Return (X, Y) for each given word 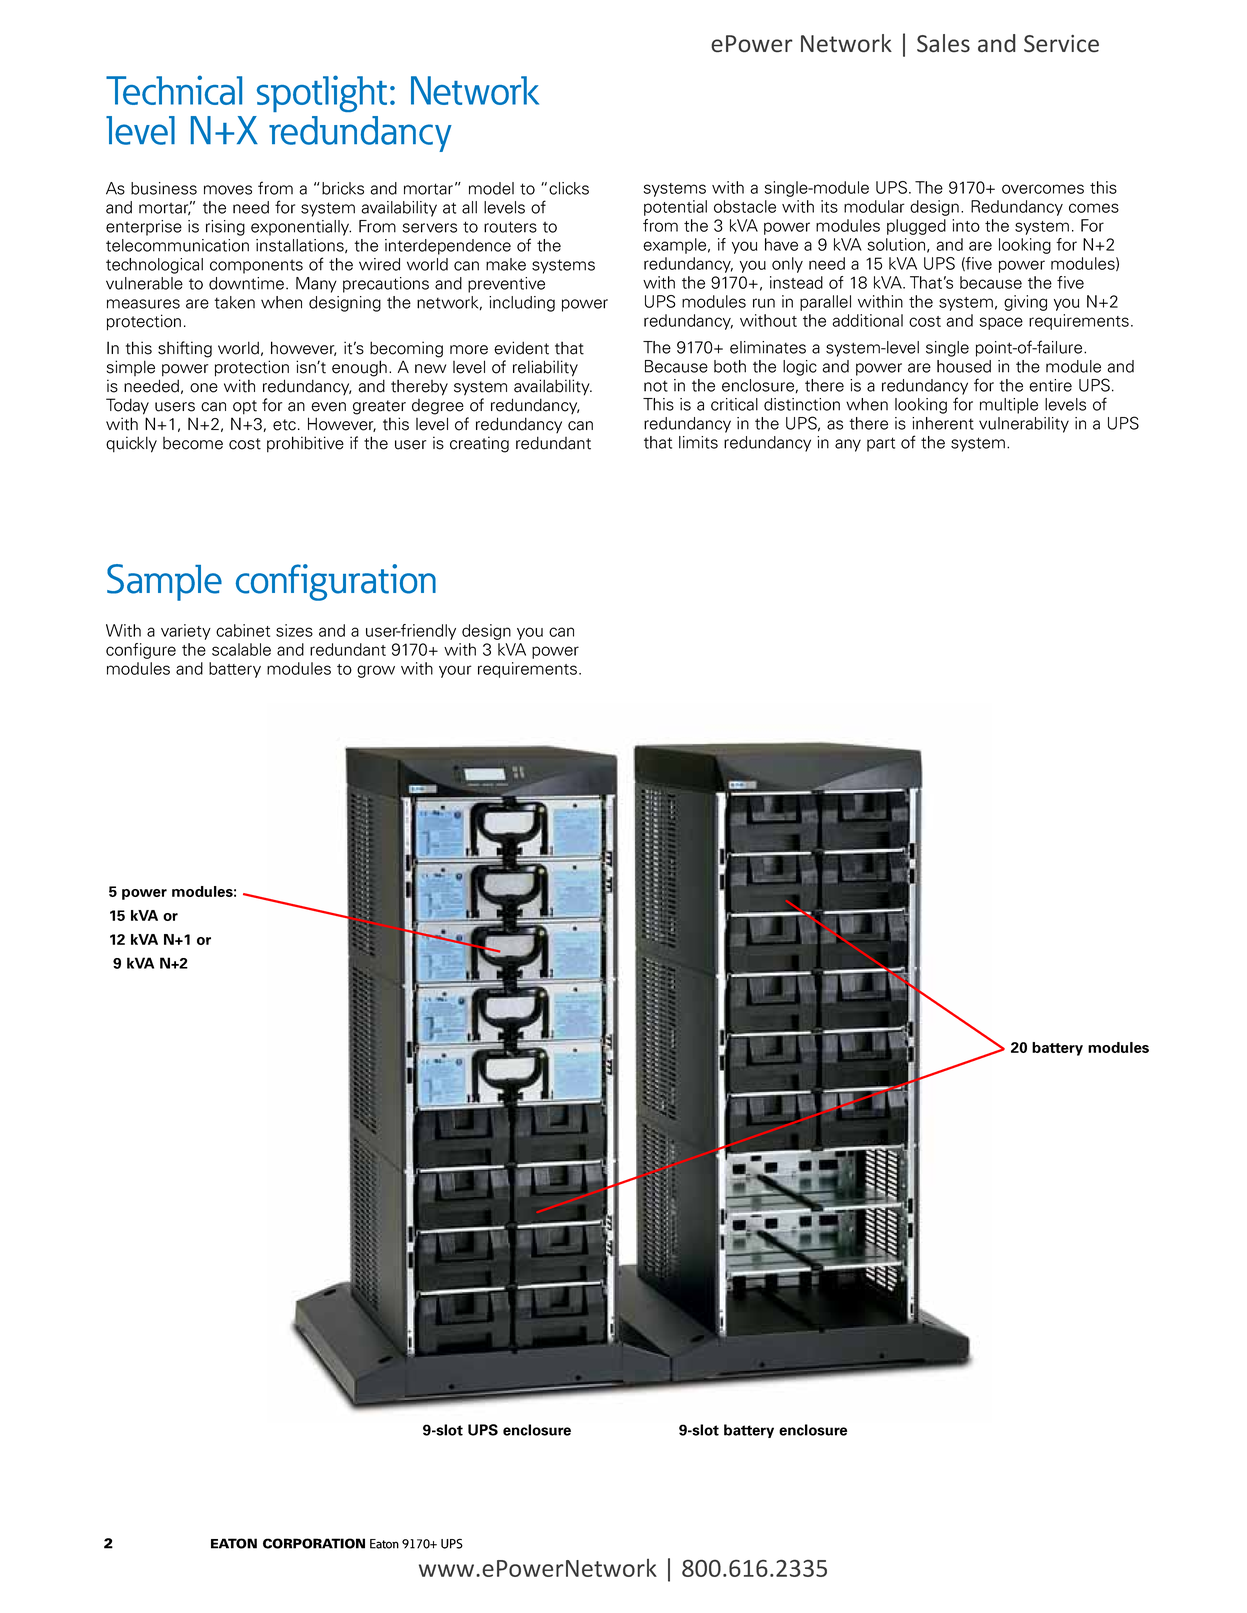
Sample (164, 582)
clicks (569, 188)
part (881, 444)
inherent (943, 423)
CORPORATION (314, 1543)
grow (376, 671)
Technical (174, 90)
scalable (241, 649)
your (455, 671)
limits (698, 442)
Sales (943, 43)
